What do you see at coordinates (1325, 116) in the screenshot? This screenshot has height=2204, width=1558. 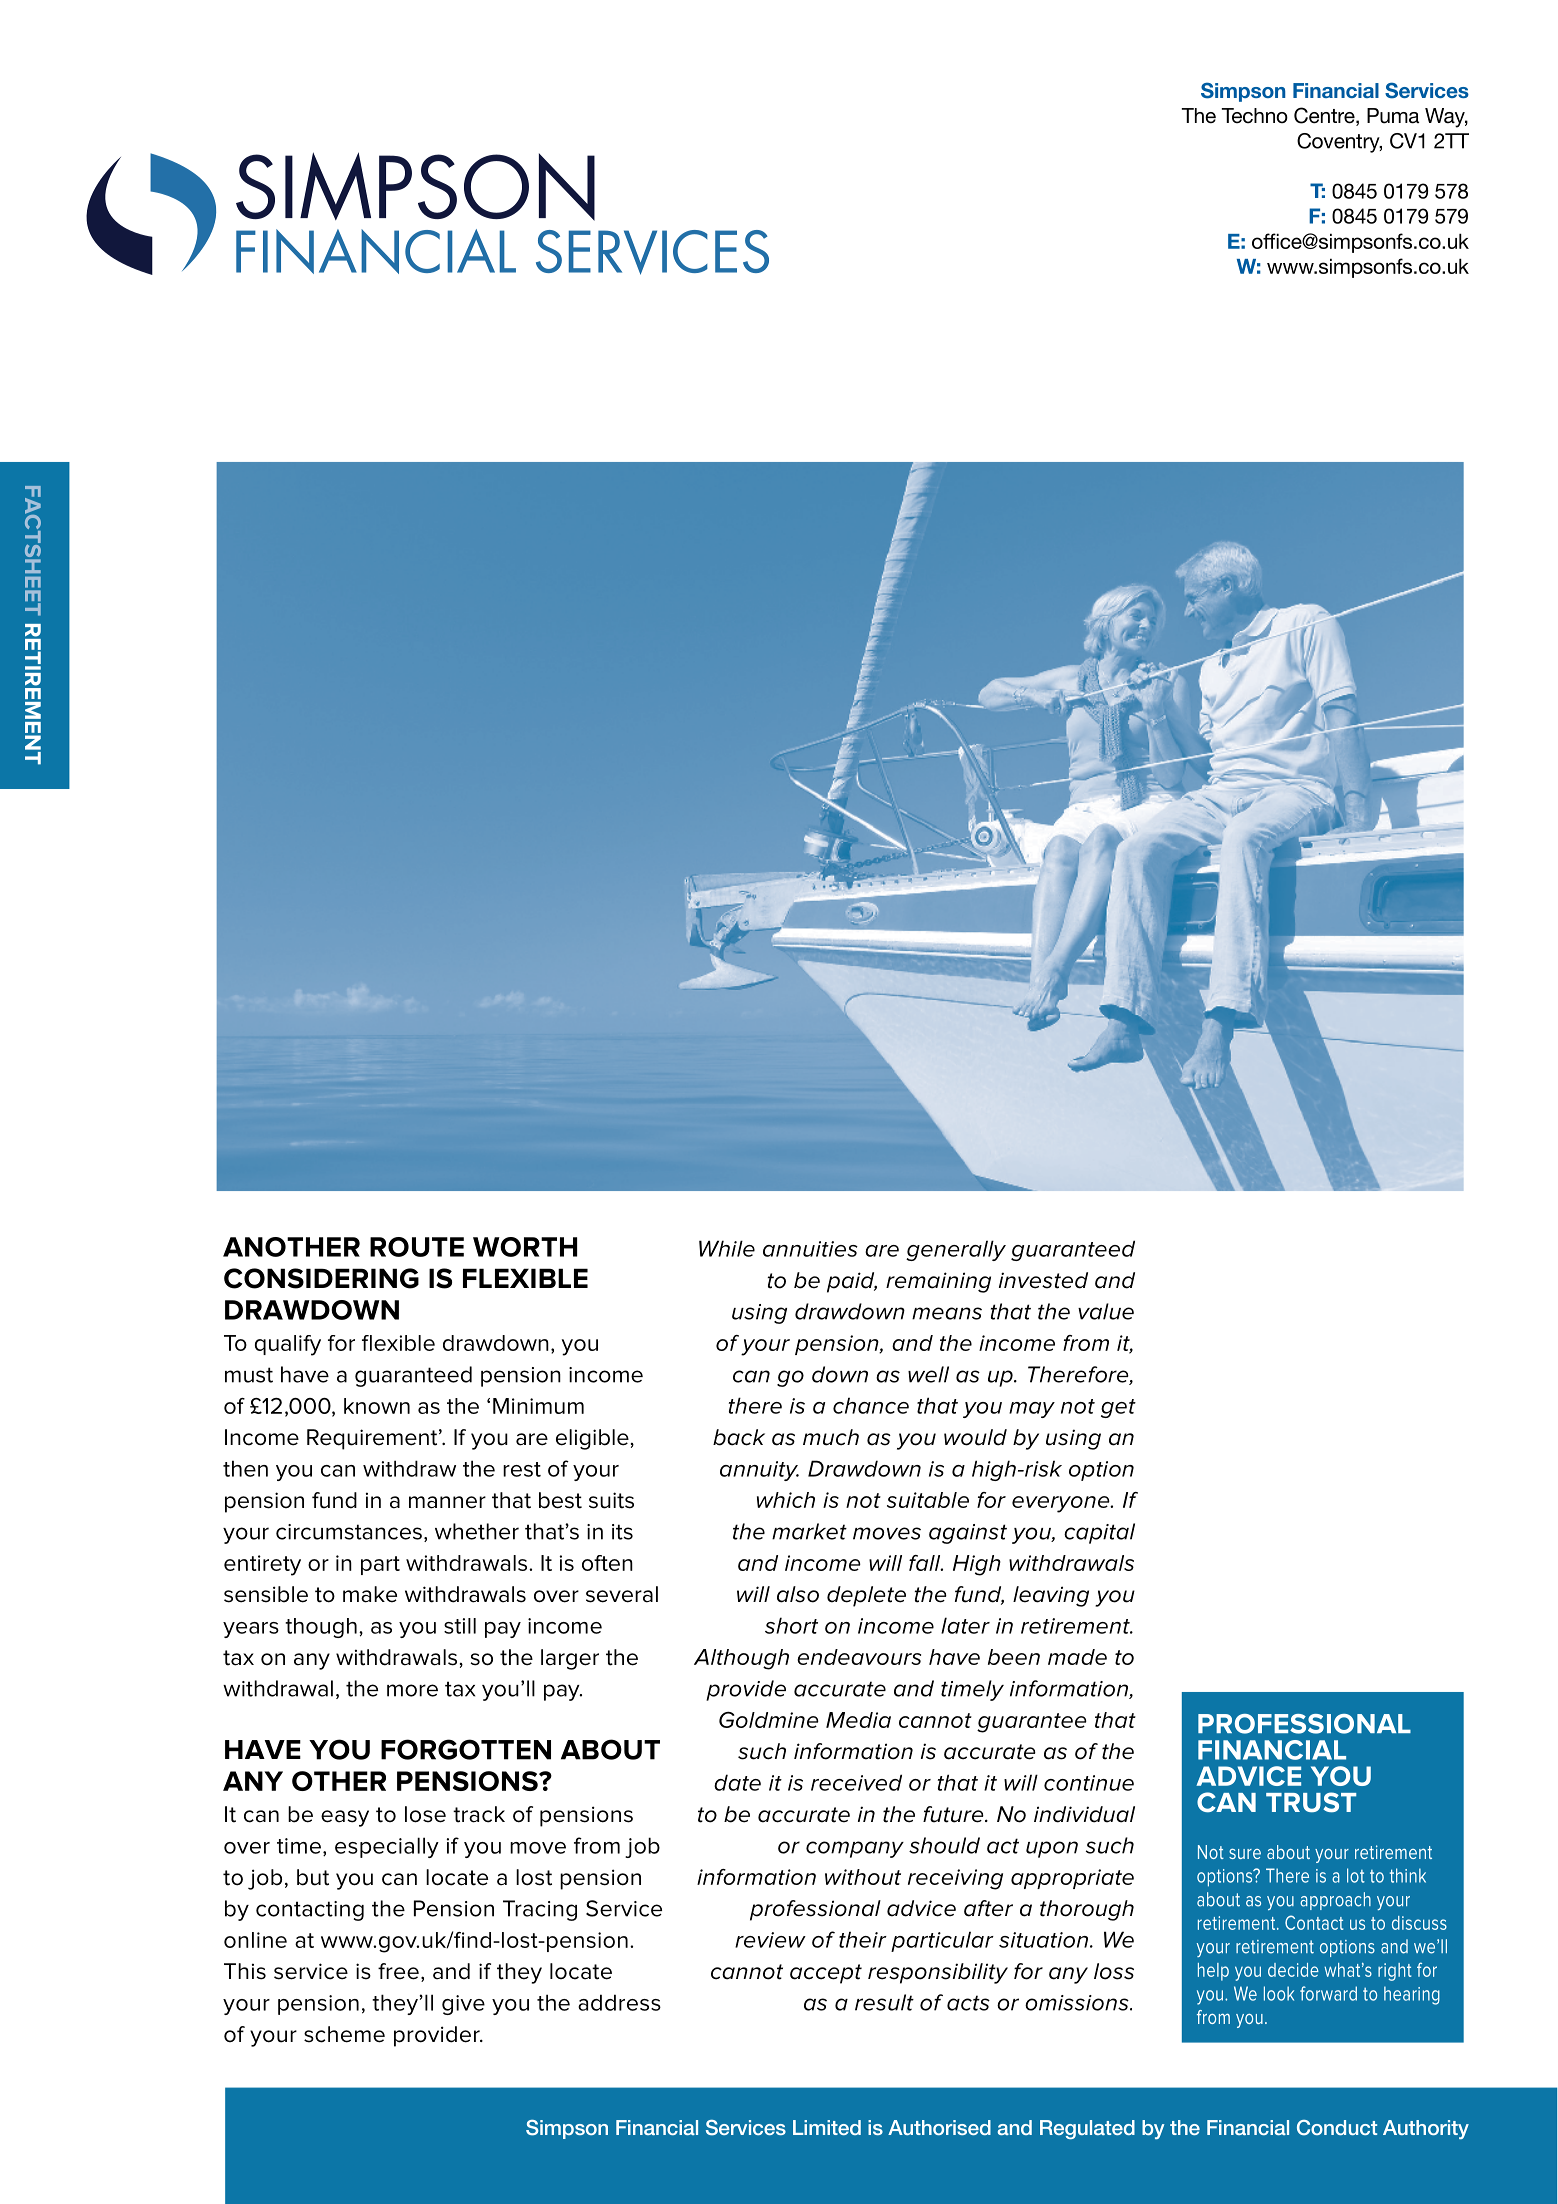 I see `Centre` at bounding box center [1325, 116].
